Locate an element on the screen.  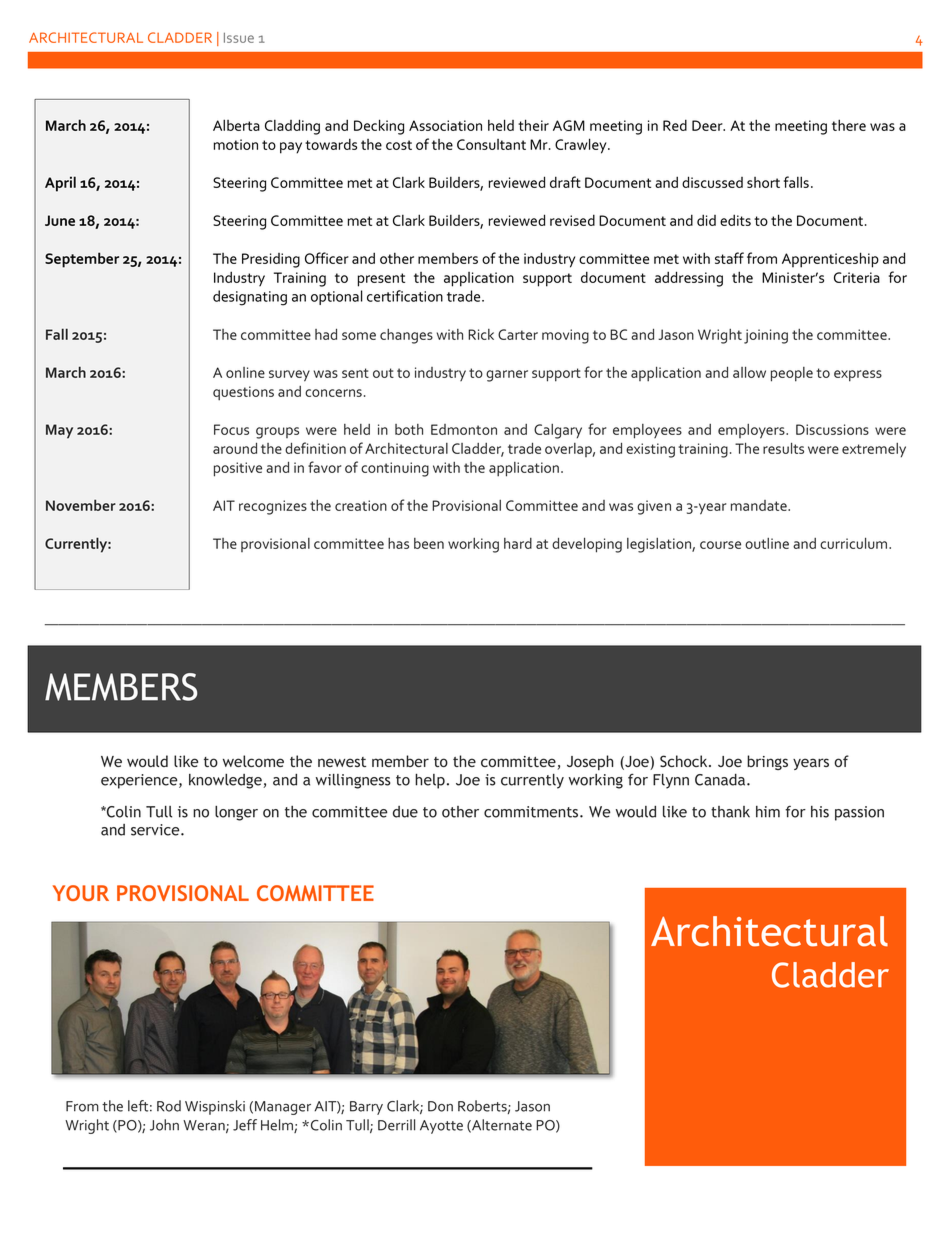
Rod is located at coordinates (169, 1106).
